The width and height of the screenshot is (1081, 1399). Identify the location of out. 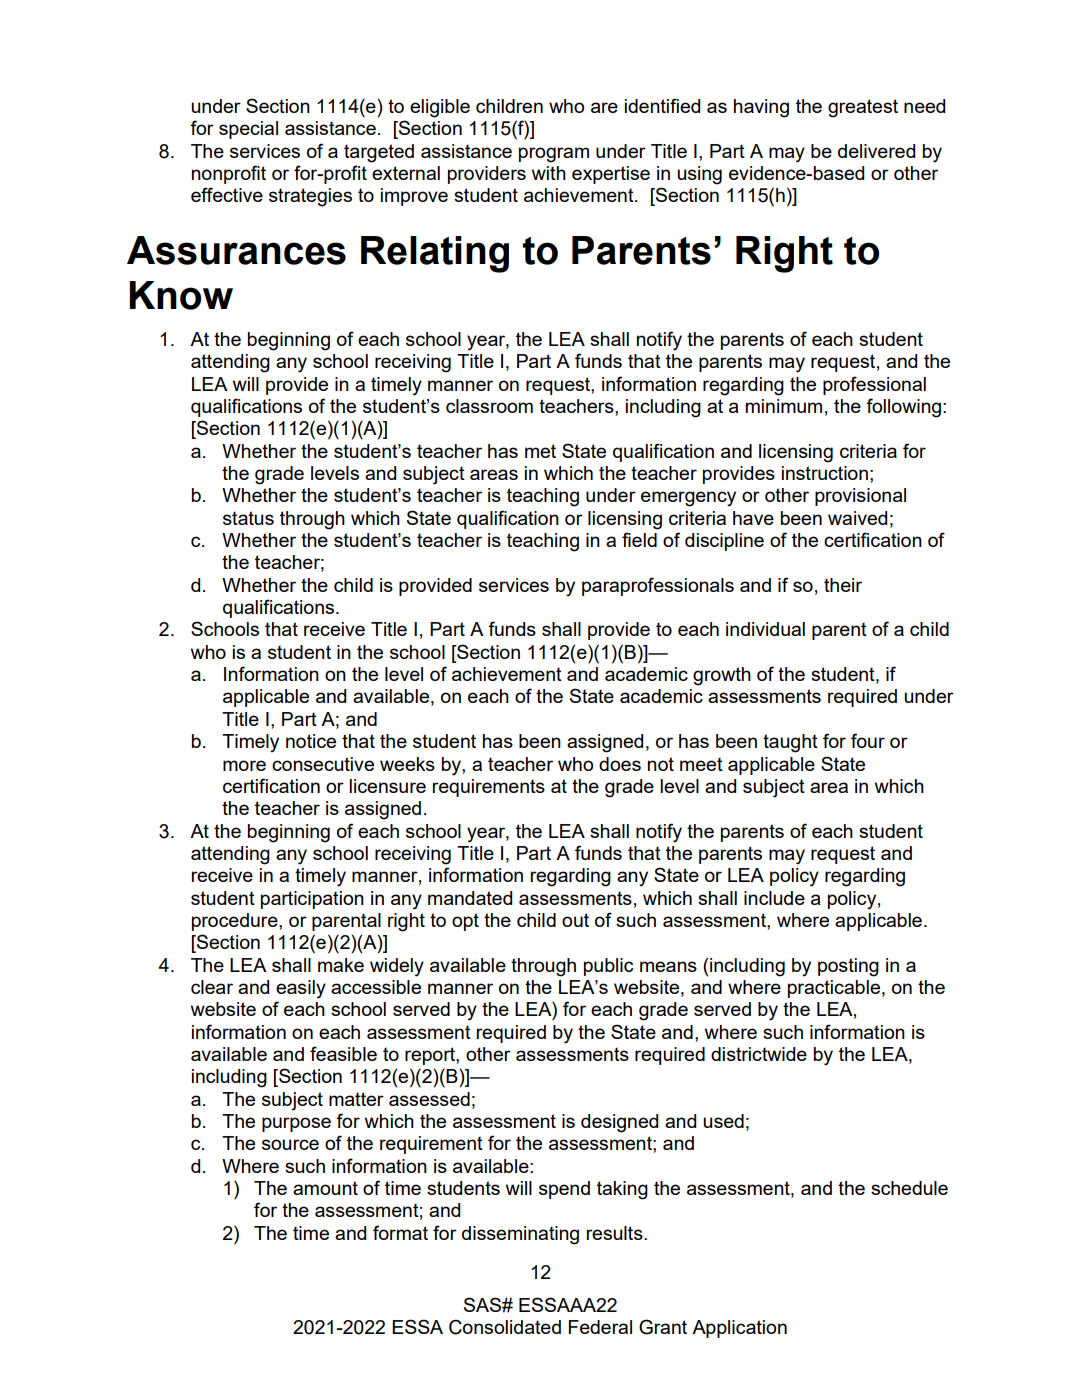
(575, 920).
